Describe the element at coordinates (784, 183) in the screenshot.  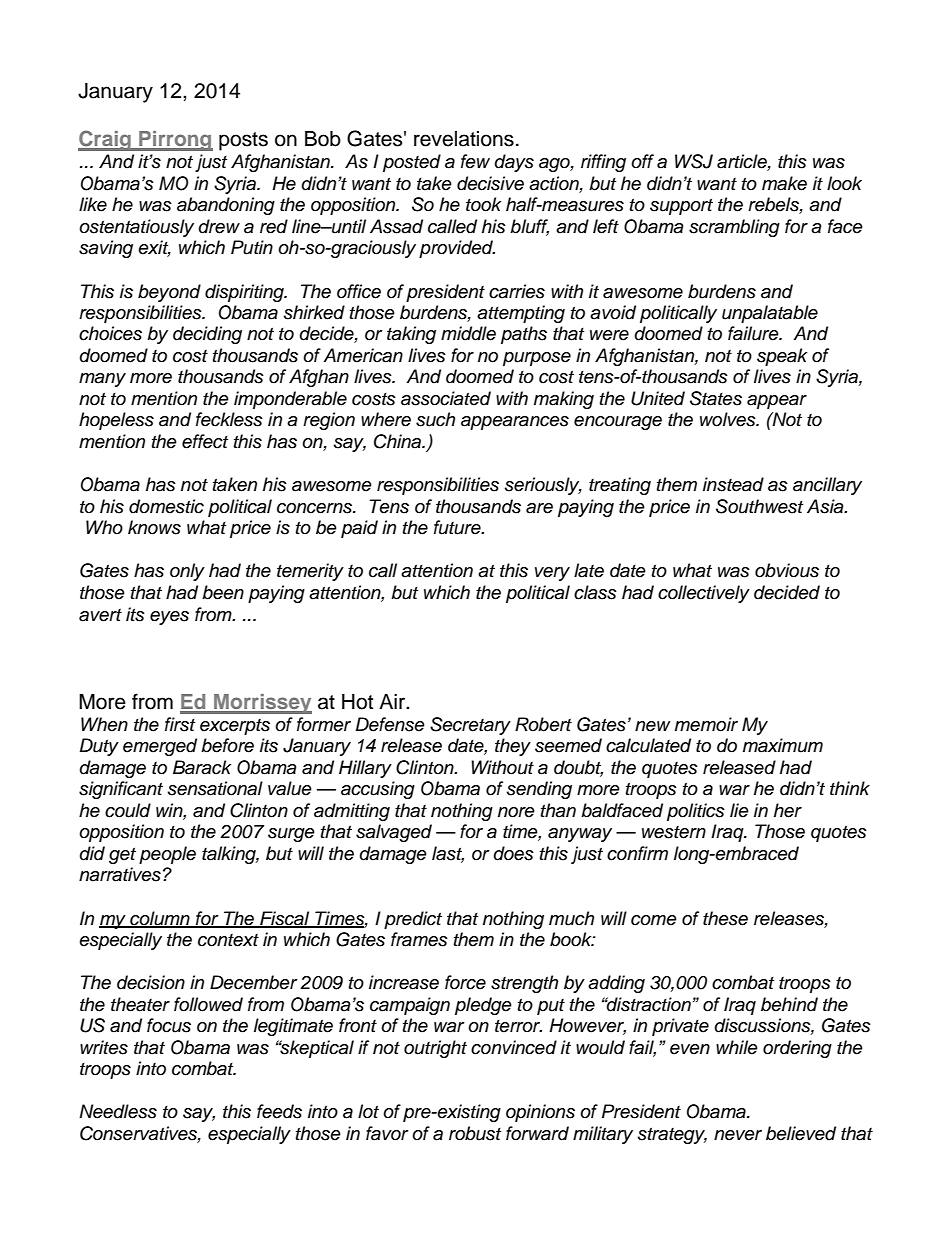
I see `make` at that location.
